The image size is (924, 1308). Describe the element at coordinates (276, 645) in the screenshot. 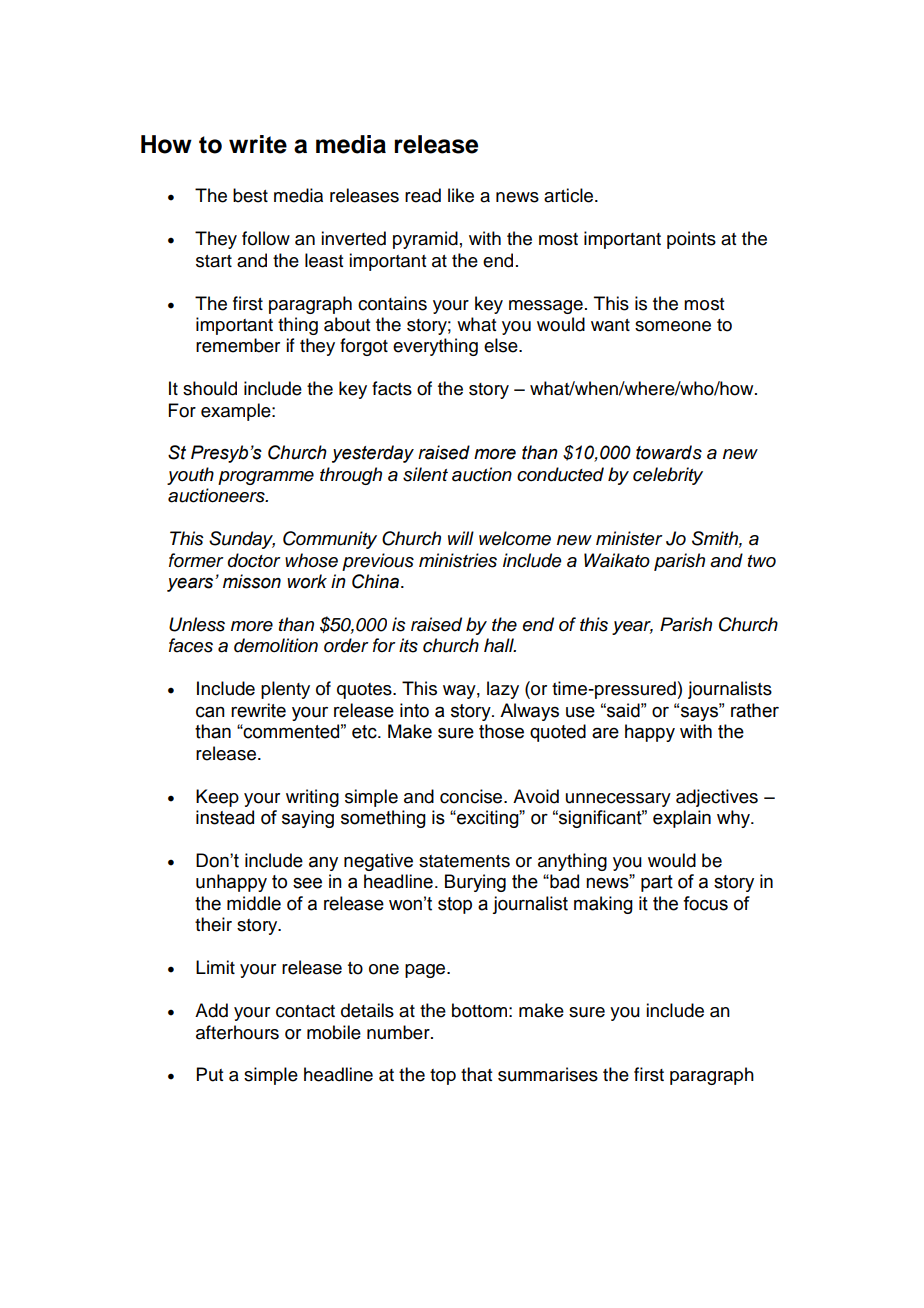

I see `demolition` at that location.
